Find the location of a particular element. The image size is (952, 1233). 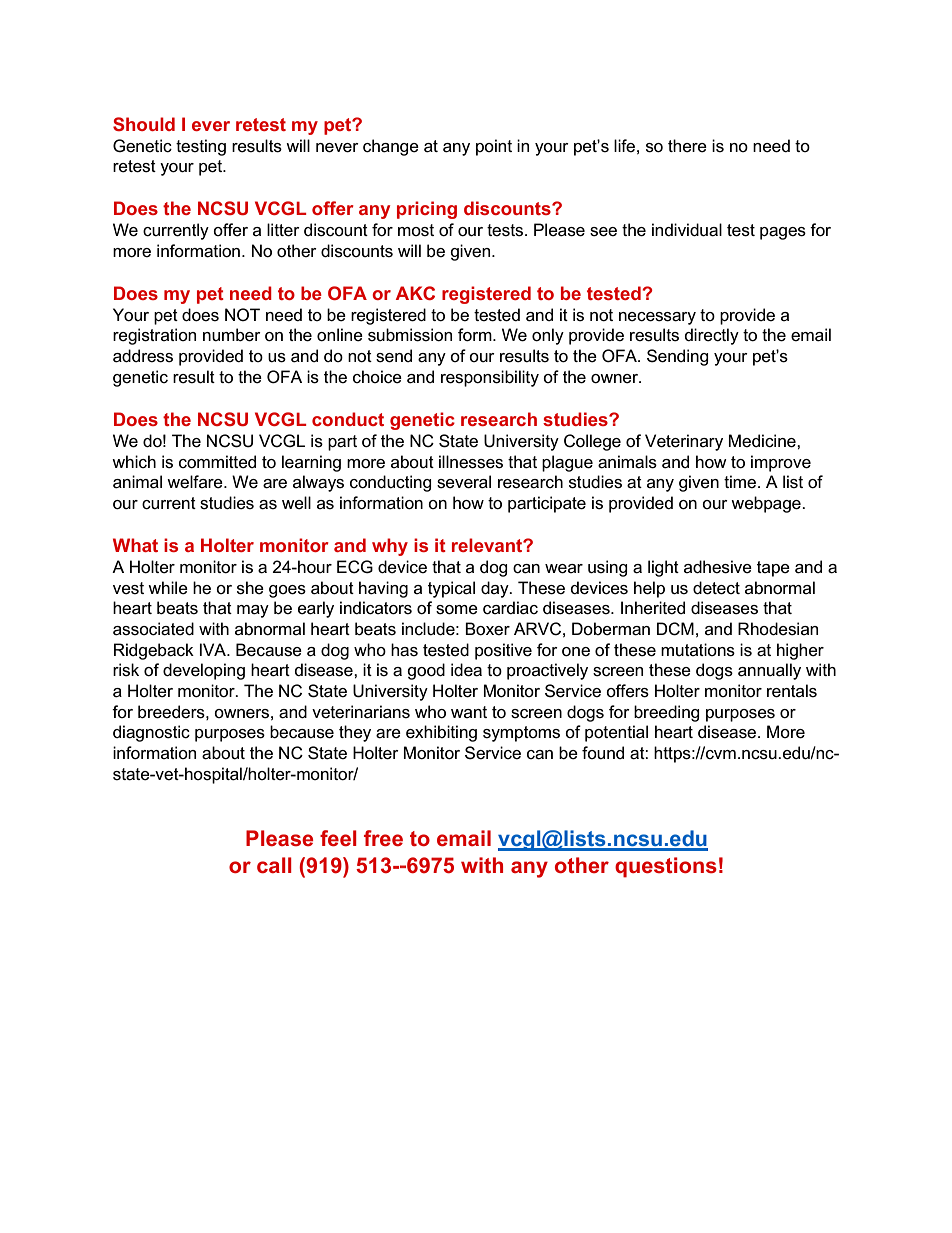

there is located at coordinates (687, 146).
